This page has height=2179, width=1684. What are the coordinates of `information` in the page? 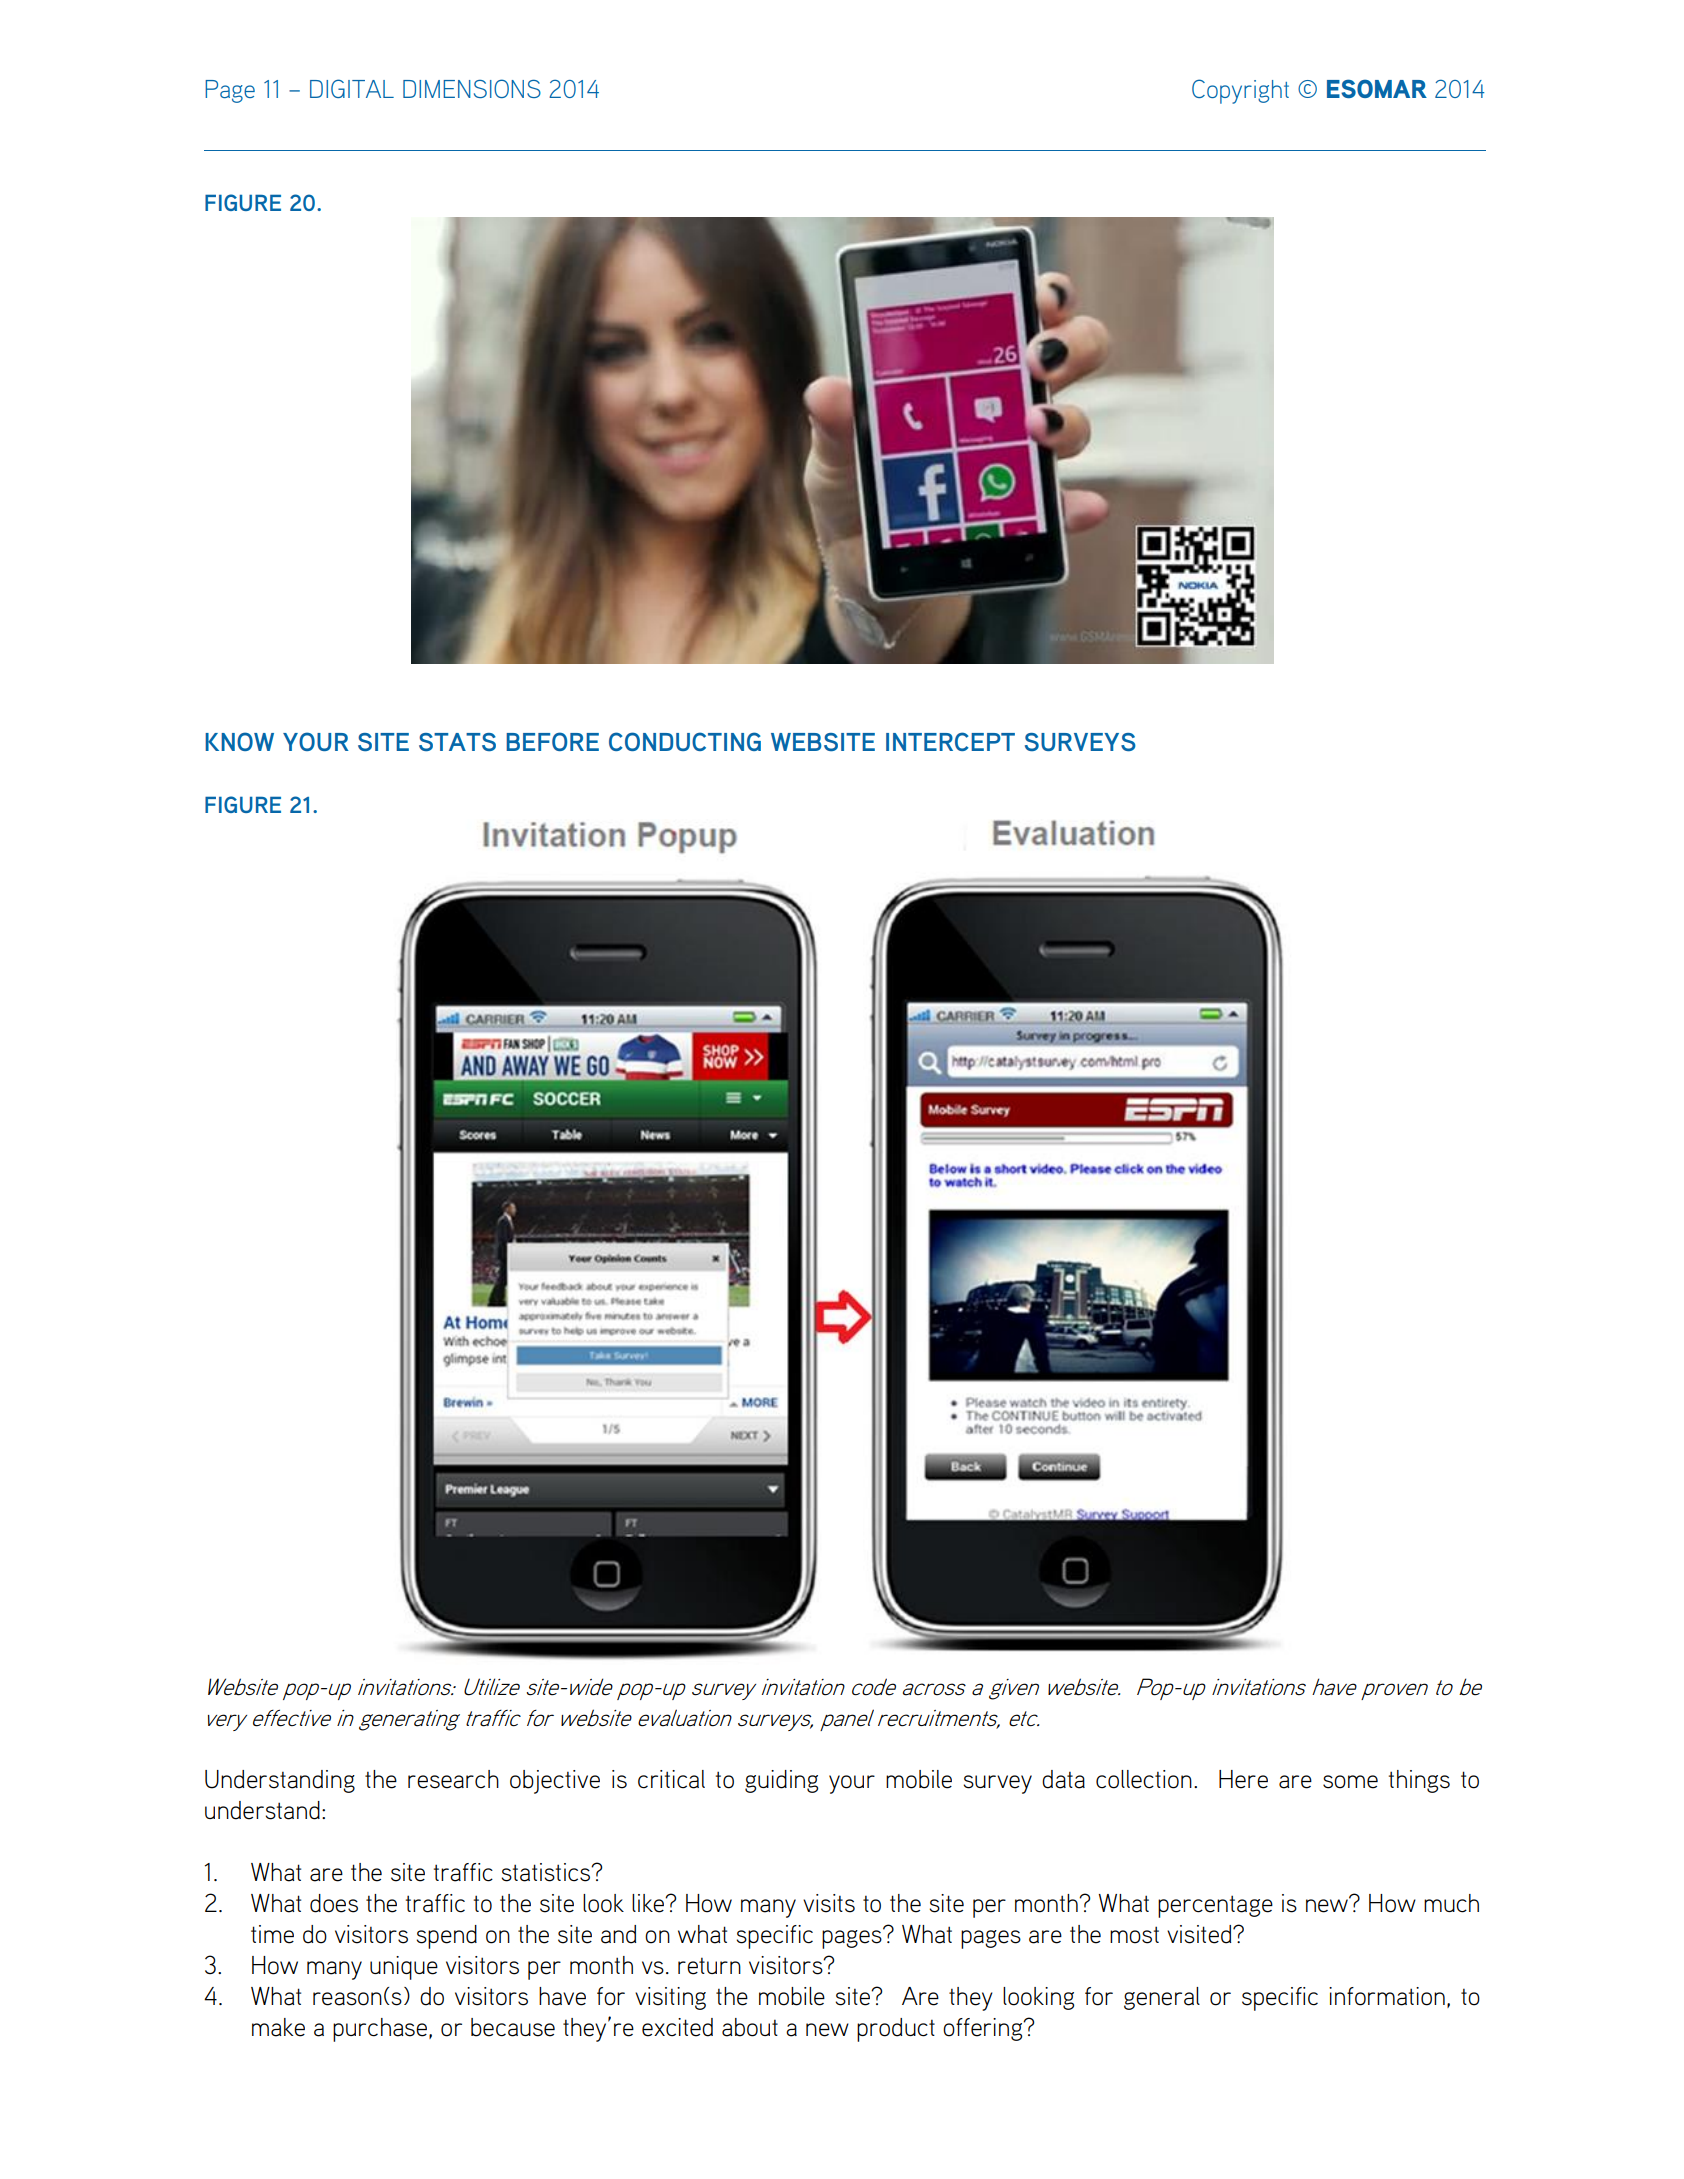 It's located at (1387, 1996).
